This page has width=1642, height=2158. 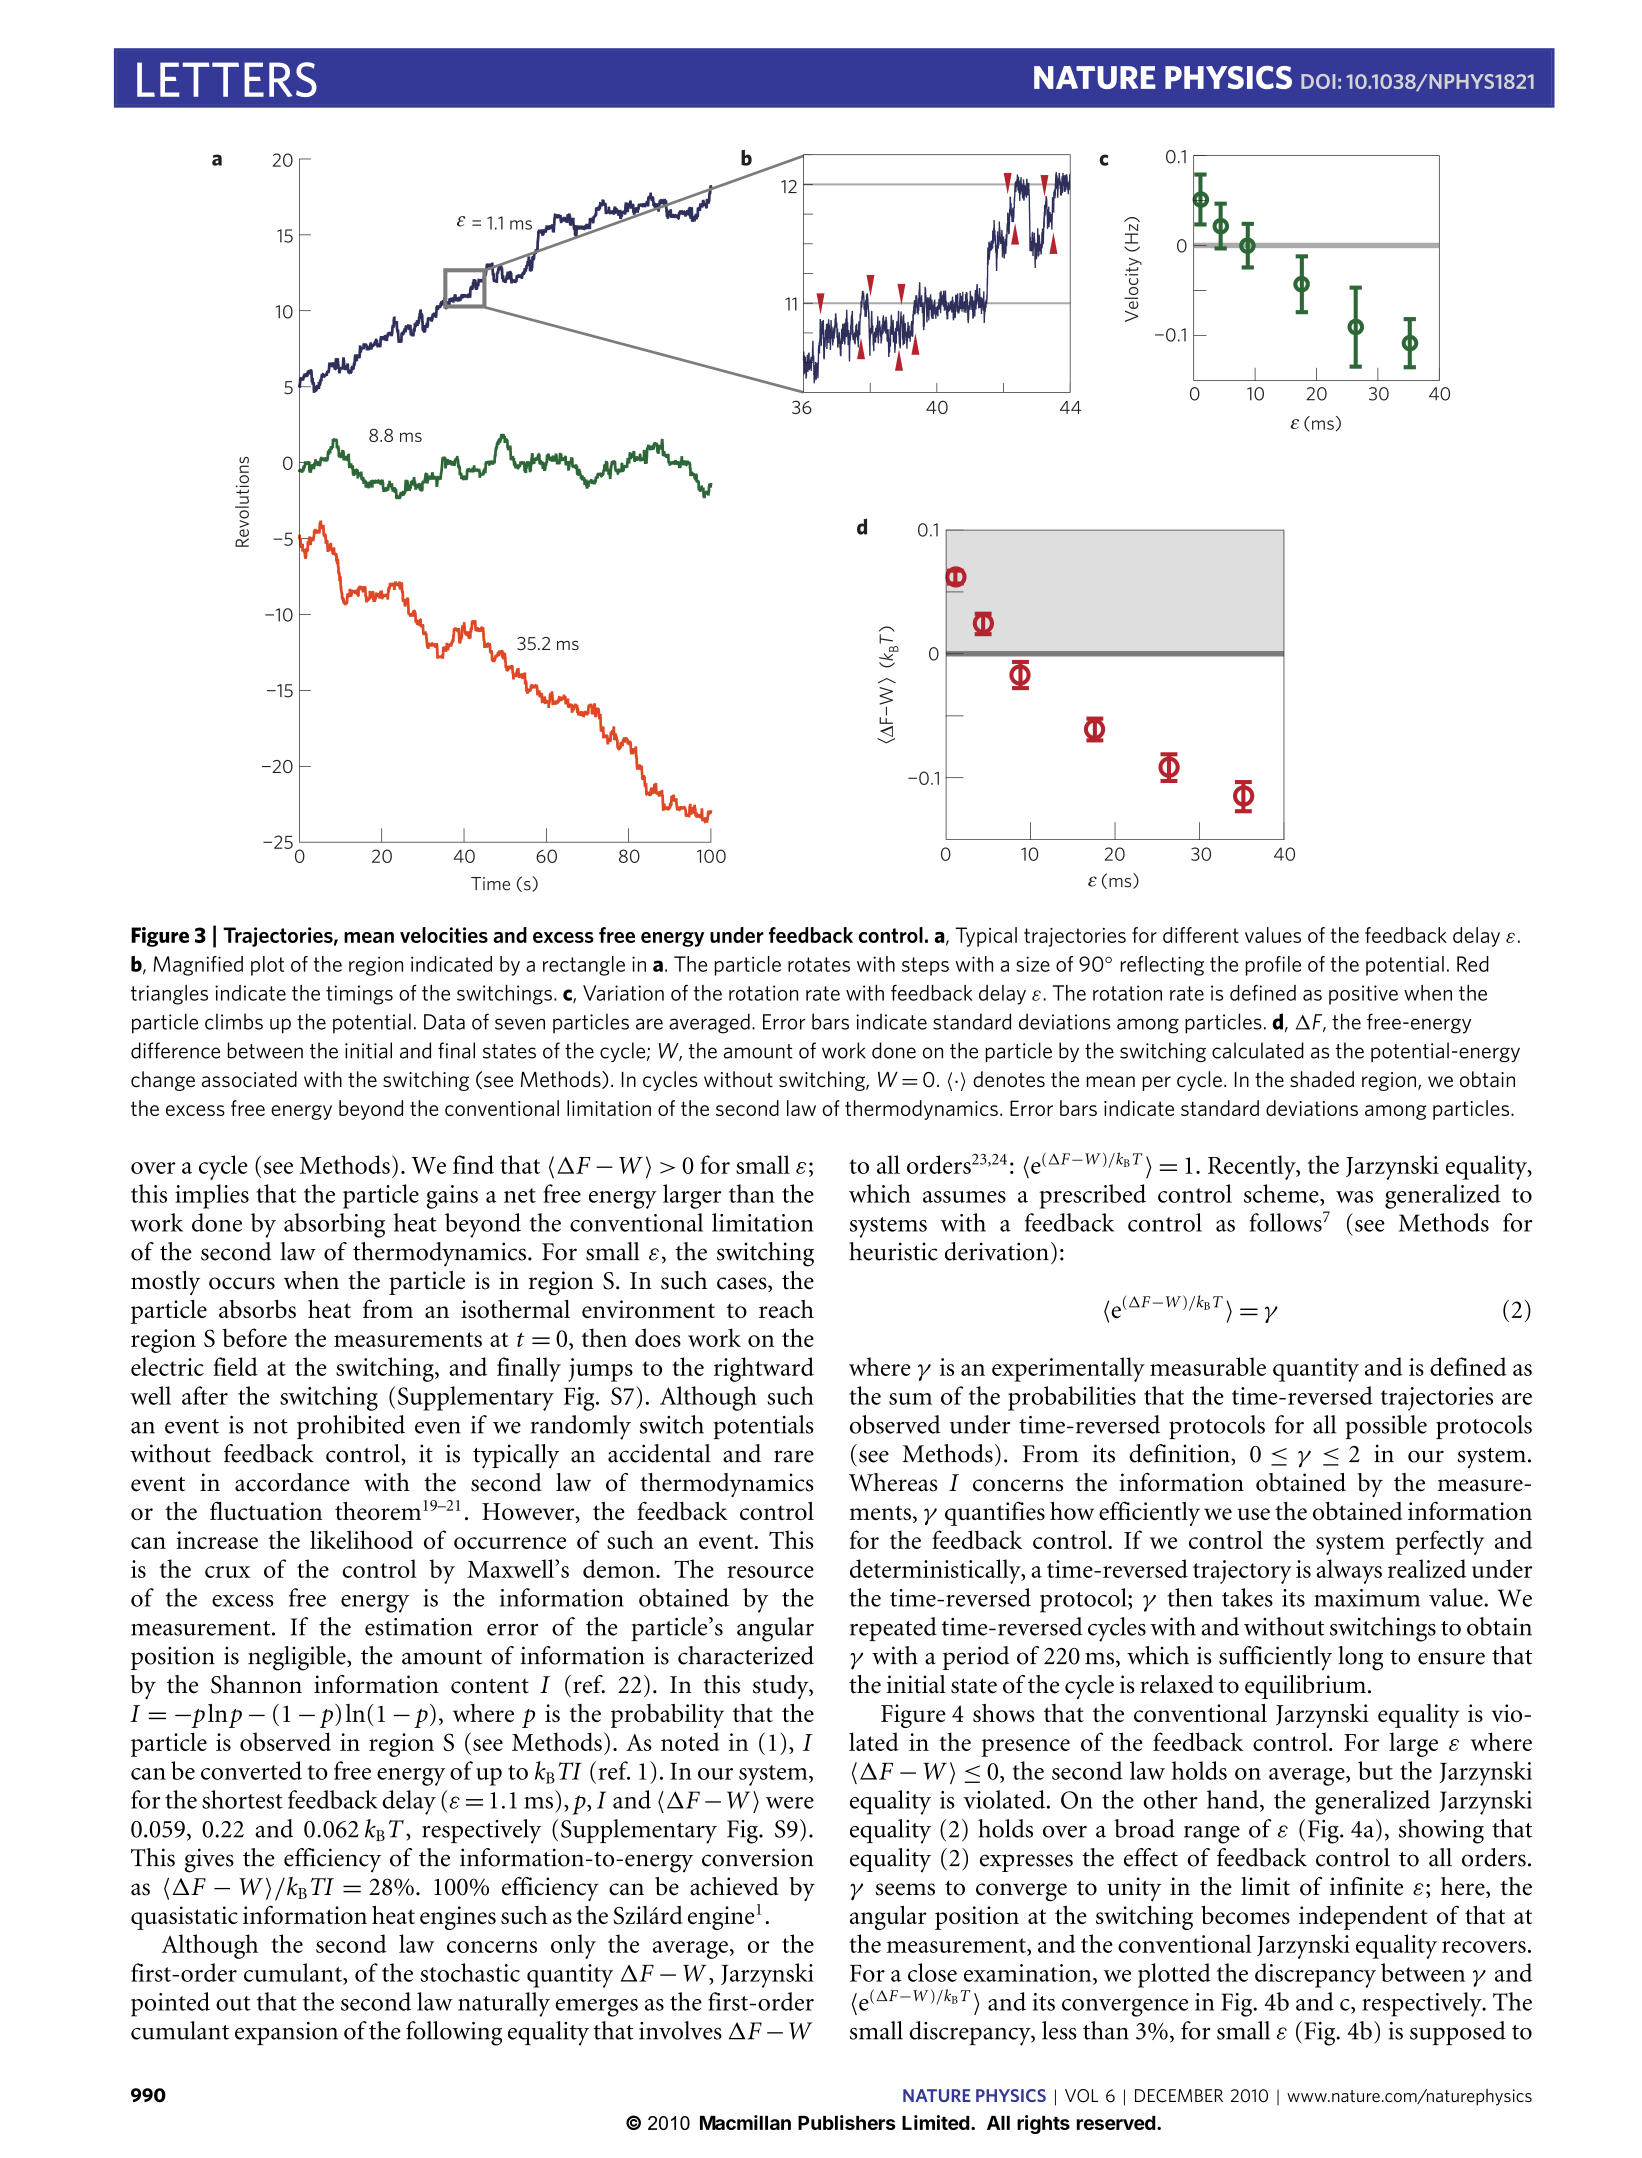 I want to click on expansion, so click(x=286, y=2033).
